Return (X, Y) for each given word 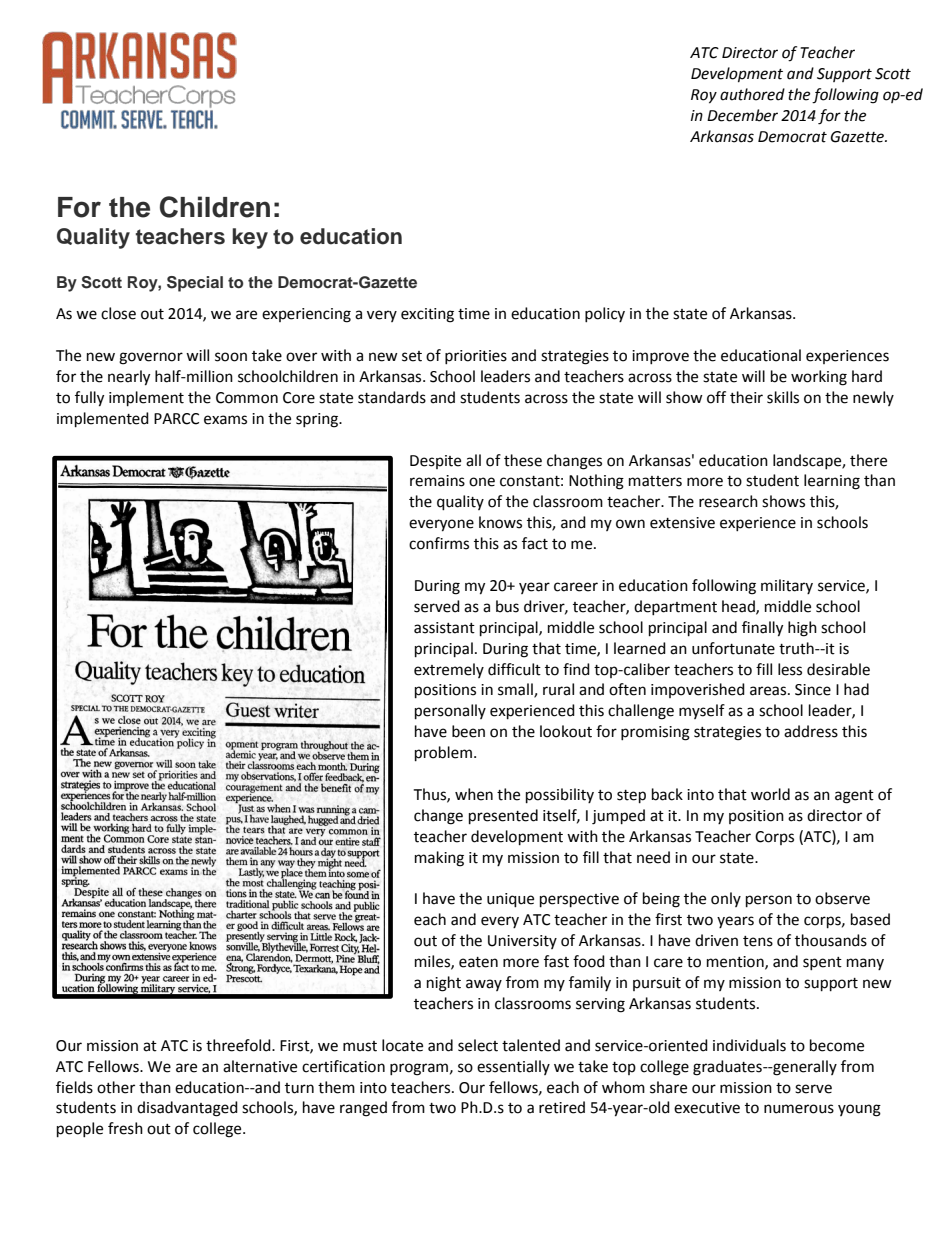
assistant (444, 628)
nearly (129, 378)
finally (762, 629)
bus (507, 606)
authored (752, 94)
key (250, 238)
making (439, 859)
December (742, 115)
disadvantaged (187, 1109)
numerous (799, 1109)
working (819, 378)
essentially (513, 1067)
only (726, 899)
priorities (476, 357)
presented (503, 817)
